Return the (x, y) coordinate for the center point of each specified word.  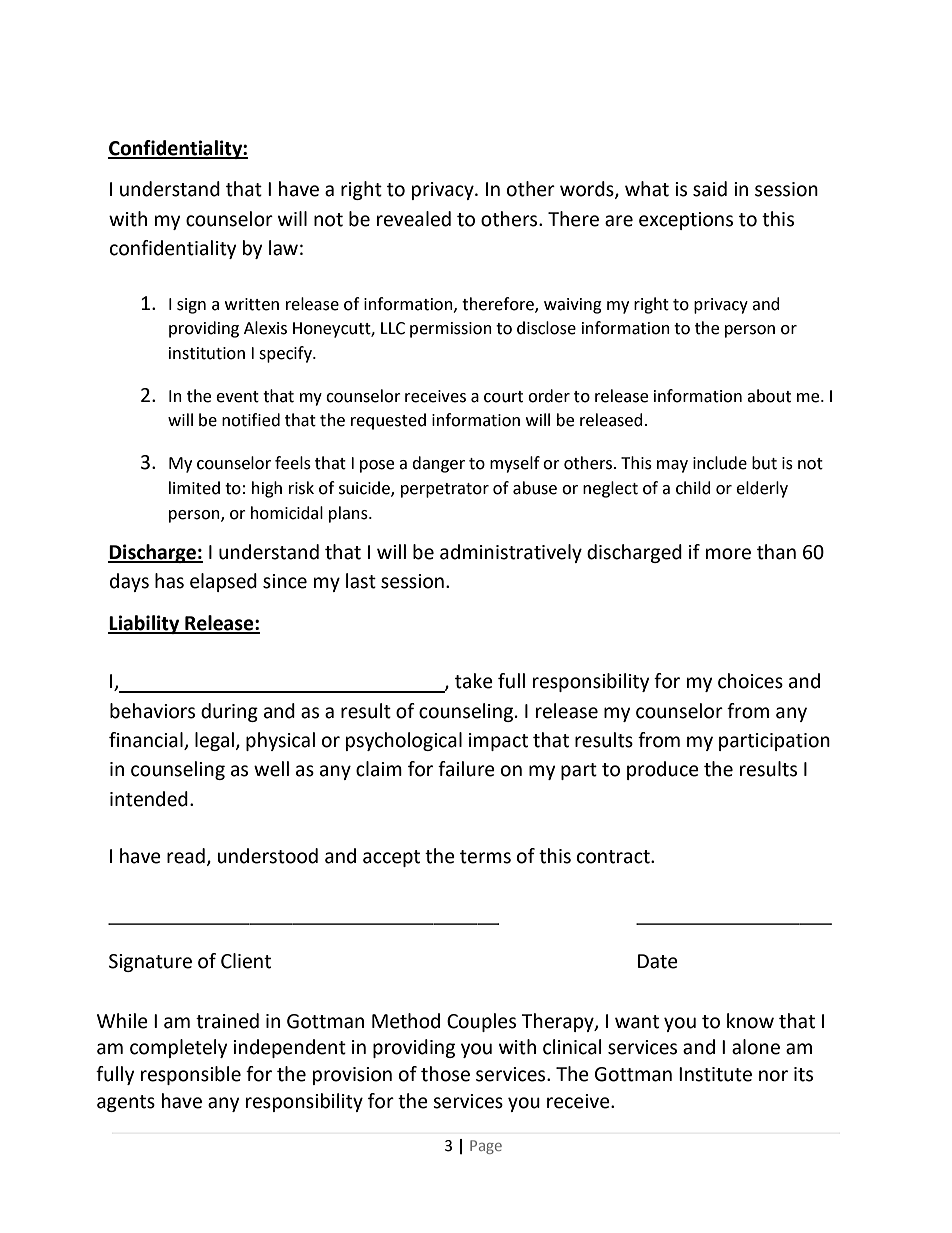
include (720, 463)
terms (485, 857)
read (186, 856)
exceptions (686, 221)
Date (658, 961)
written (252, 304)
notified (251, 420)
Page (486, 1147)
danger (438, 464)
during (229, 712)
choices (750, 681)
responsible (191, 1075)
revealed (414, 219)
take (474, 681)
